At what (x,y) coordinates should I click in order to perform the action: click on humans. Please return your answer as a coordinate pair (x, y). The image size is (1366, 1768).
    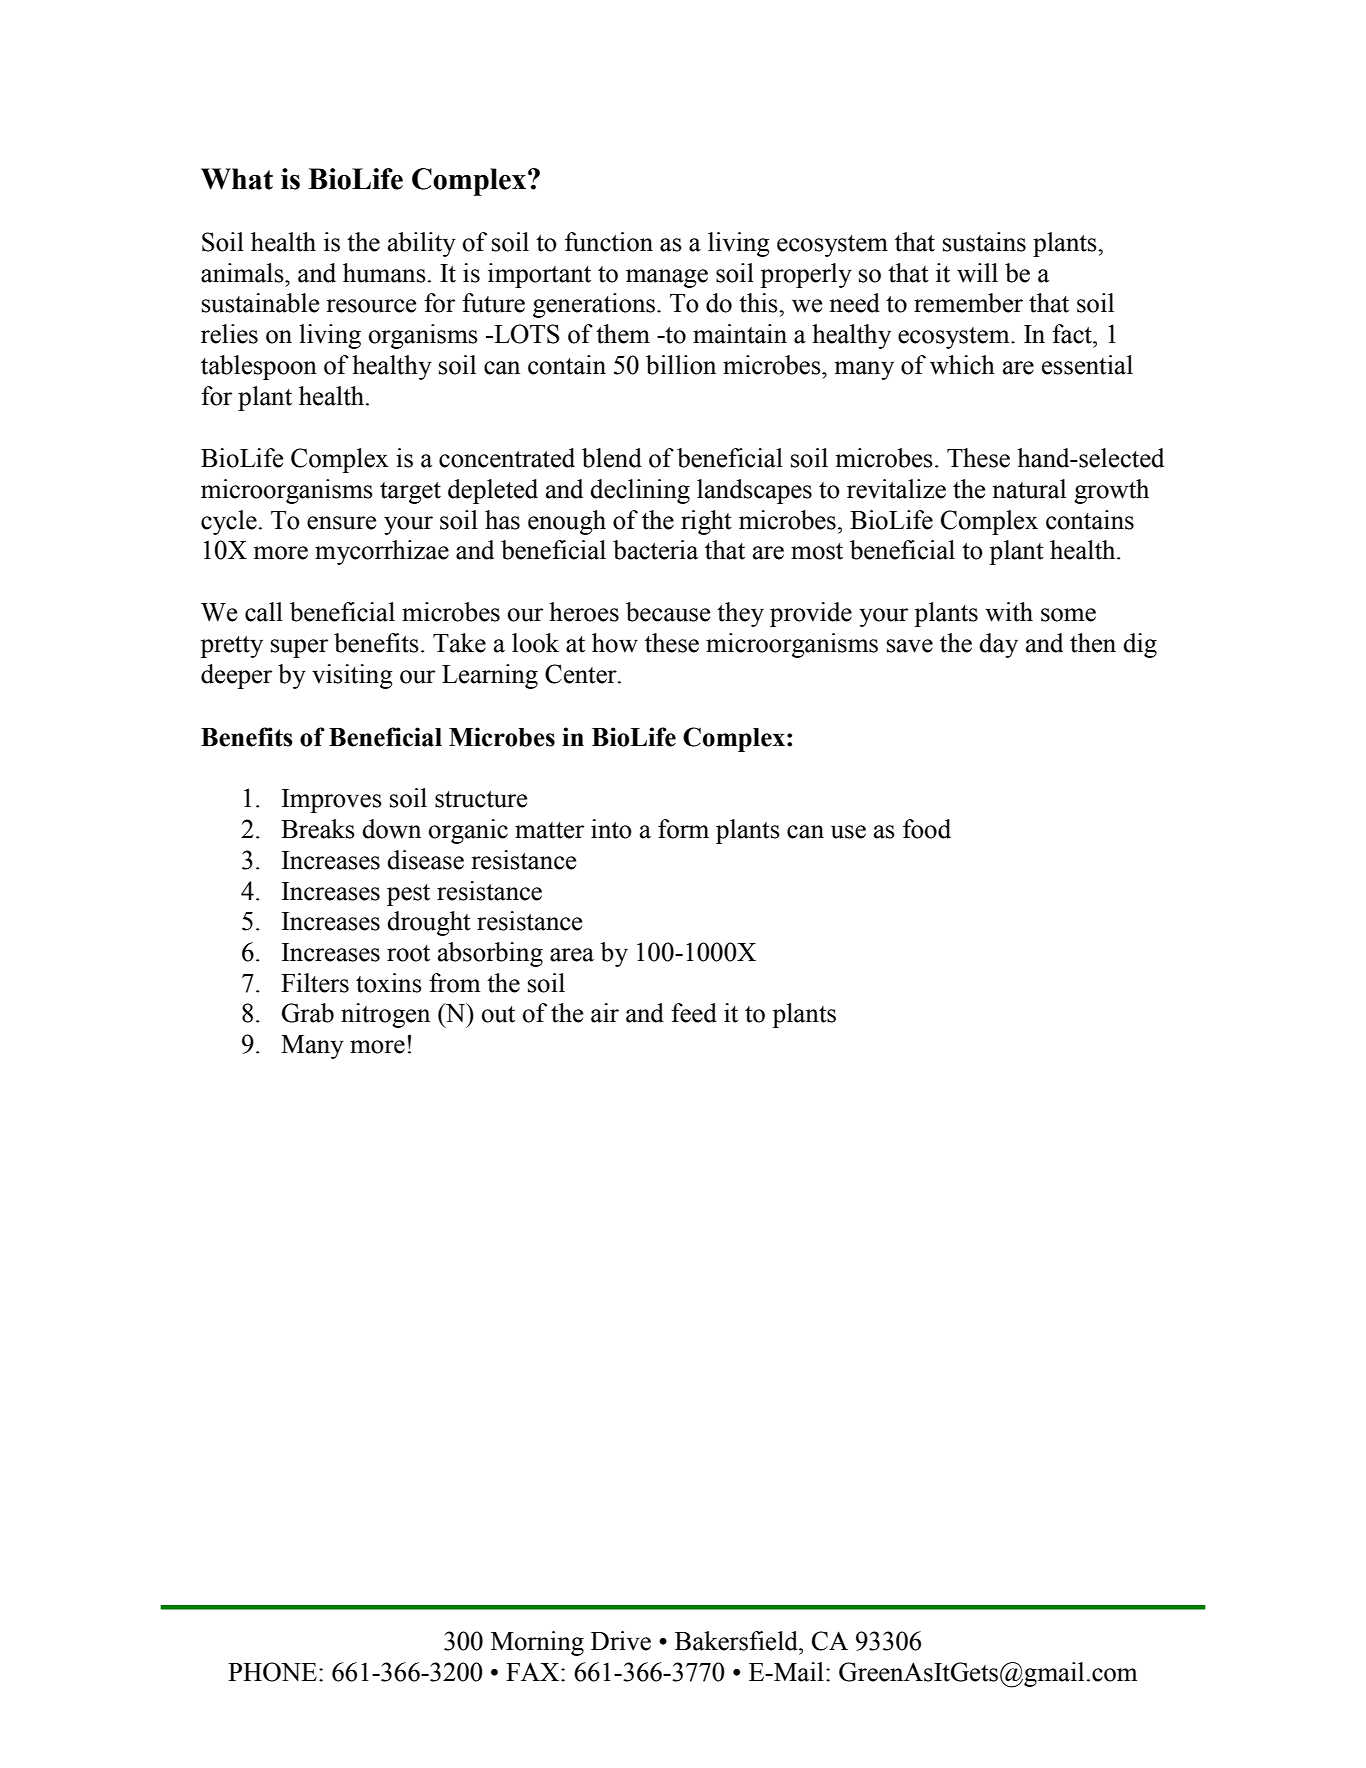
    Looking at the image, I should click on (384, 273).
